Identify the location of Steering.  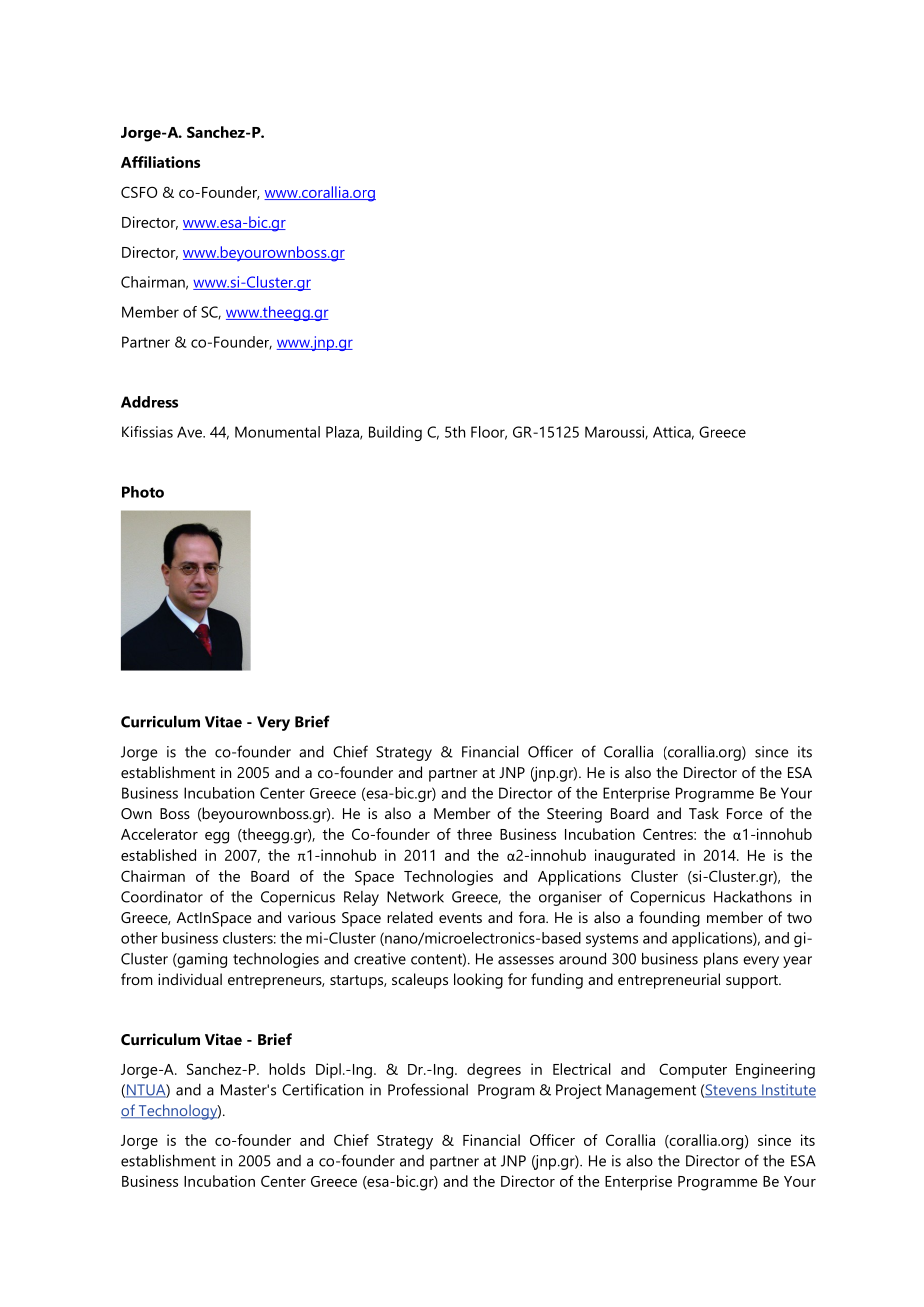
(574, 815).
